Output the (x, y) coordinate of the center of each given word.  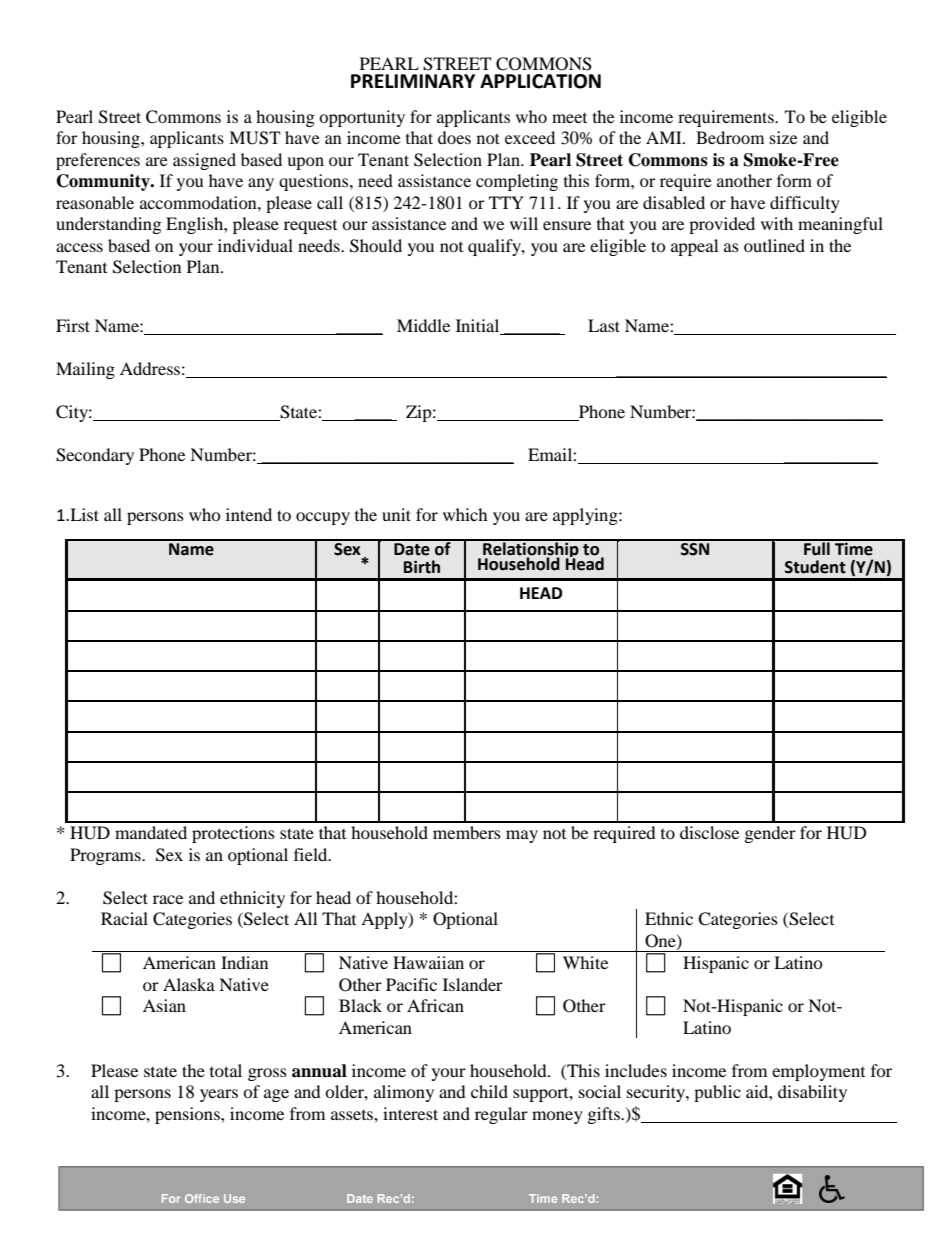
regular (501, 1115)
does (454, 137)
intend (249, 514)
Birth (422, 567)
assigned (204, 161)
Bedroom (730, 137)
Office (202, 1198)
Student (815, 567)
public (717, 1093)
